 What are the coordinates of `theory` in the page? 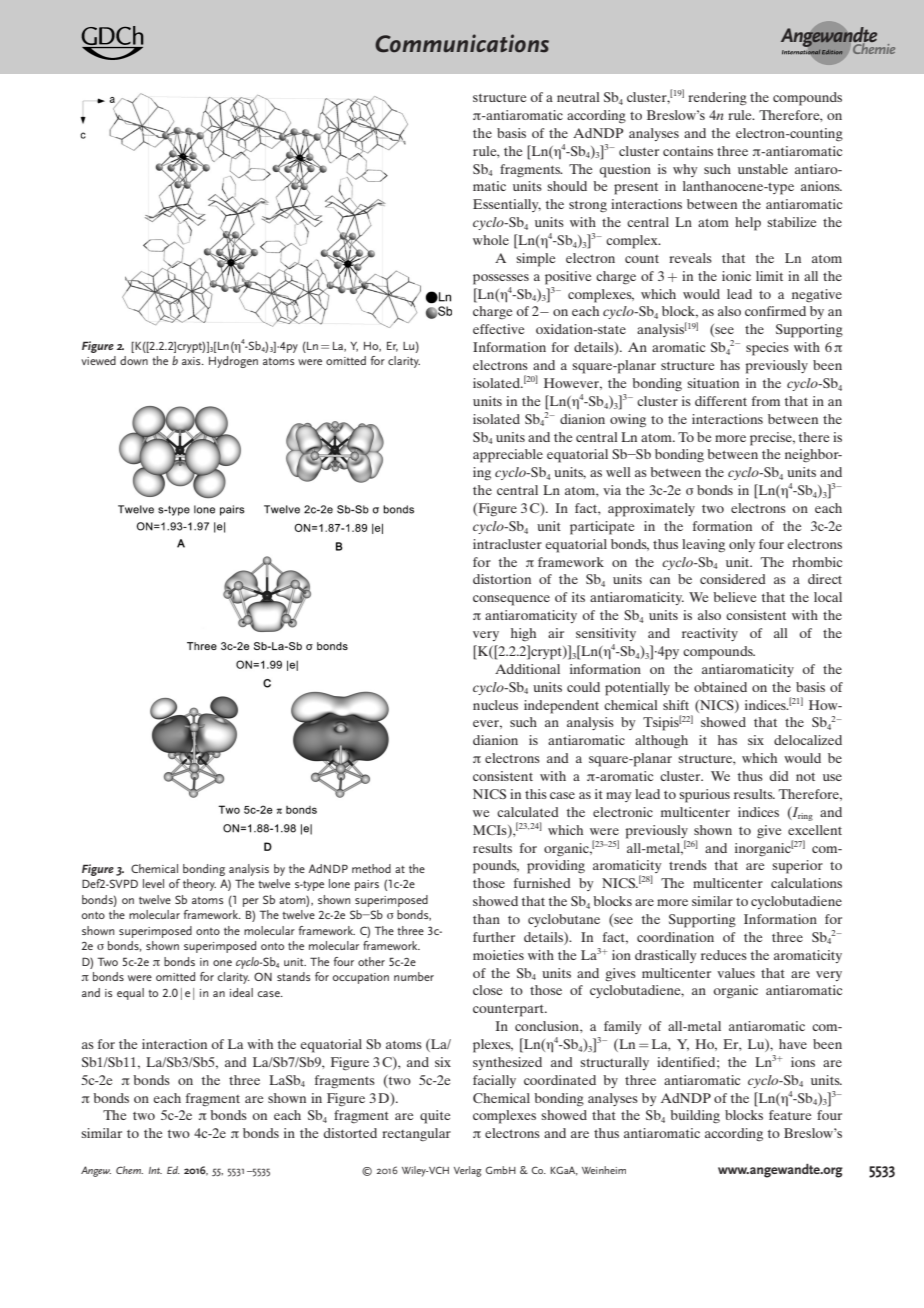 It's located at (199, 885).
